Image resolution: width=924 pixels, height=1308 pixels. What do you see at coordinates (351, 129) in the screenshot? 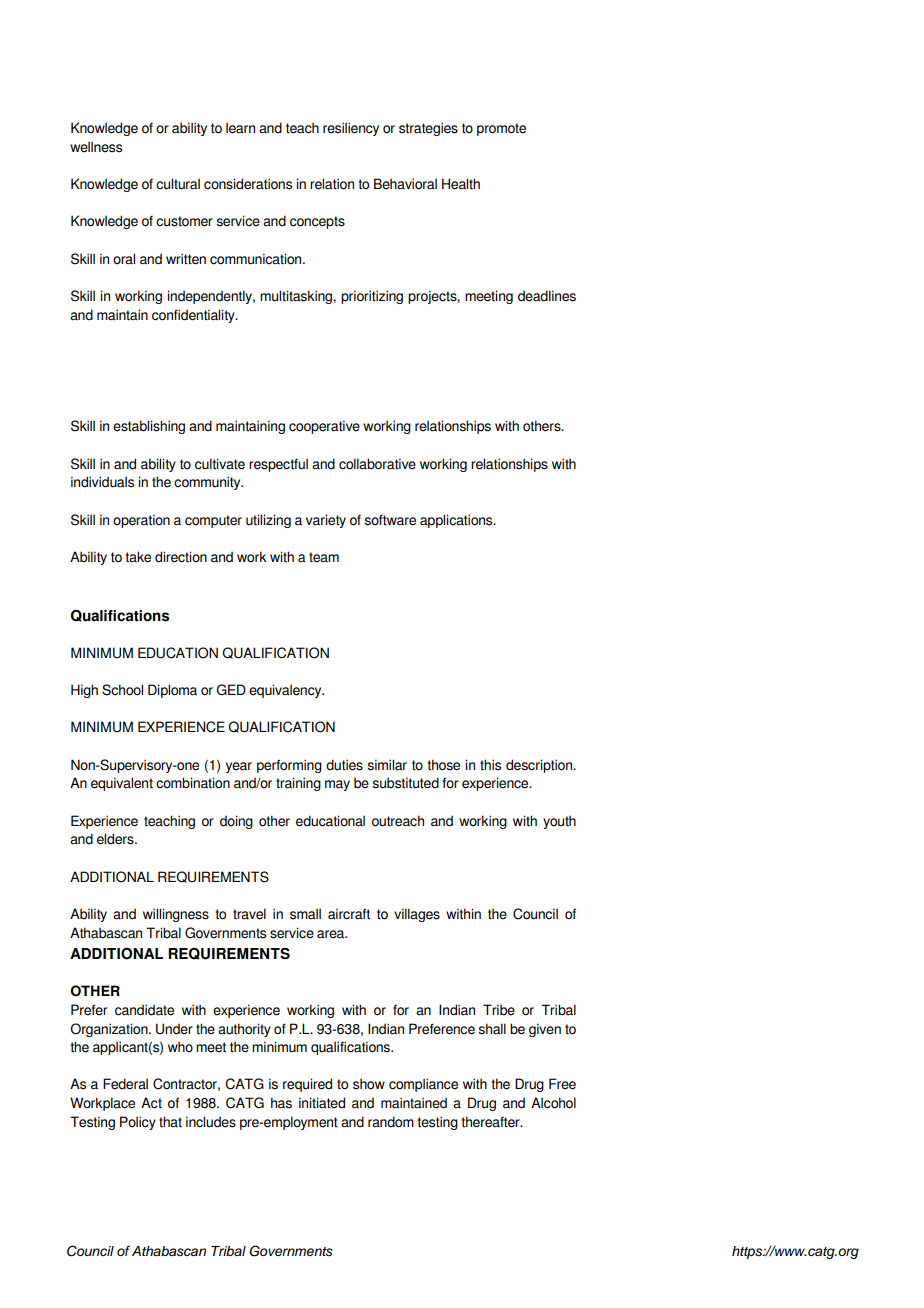
I see `resiliency` at bounding box center [351, 129].
